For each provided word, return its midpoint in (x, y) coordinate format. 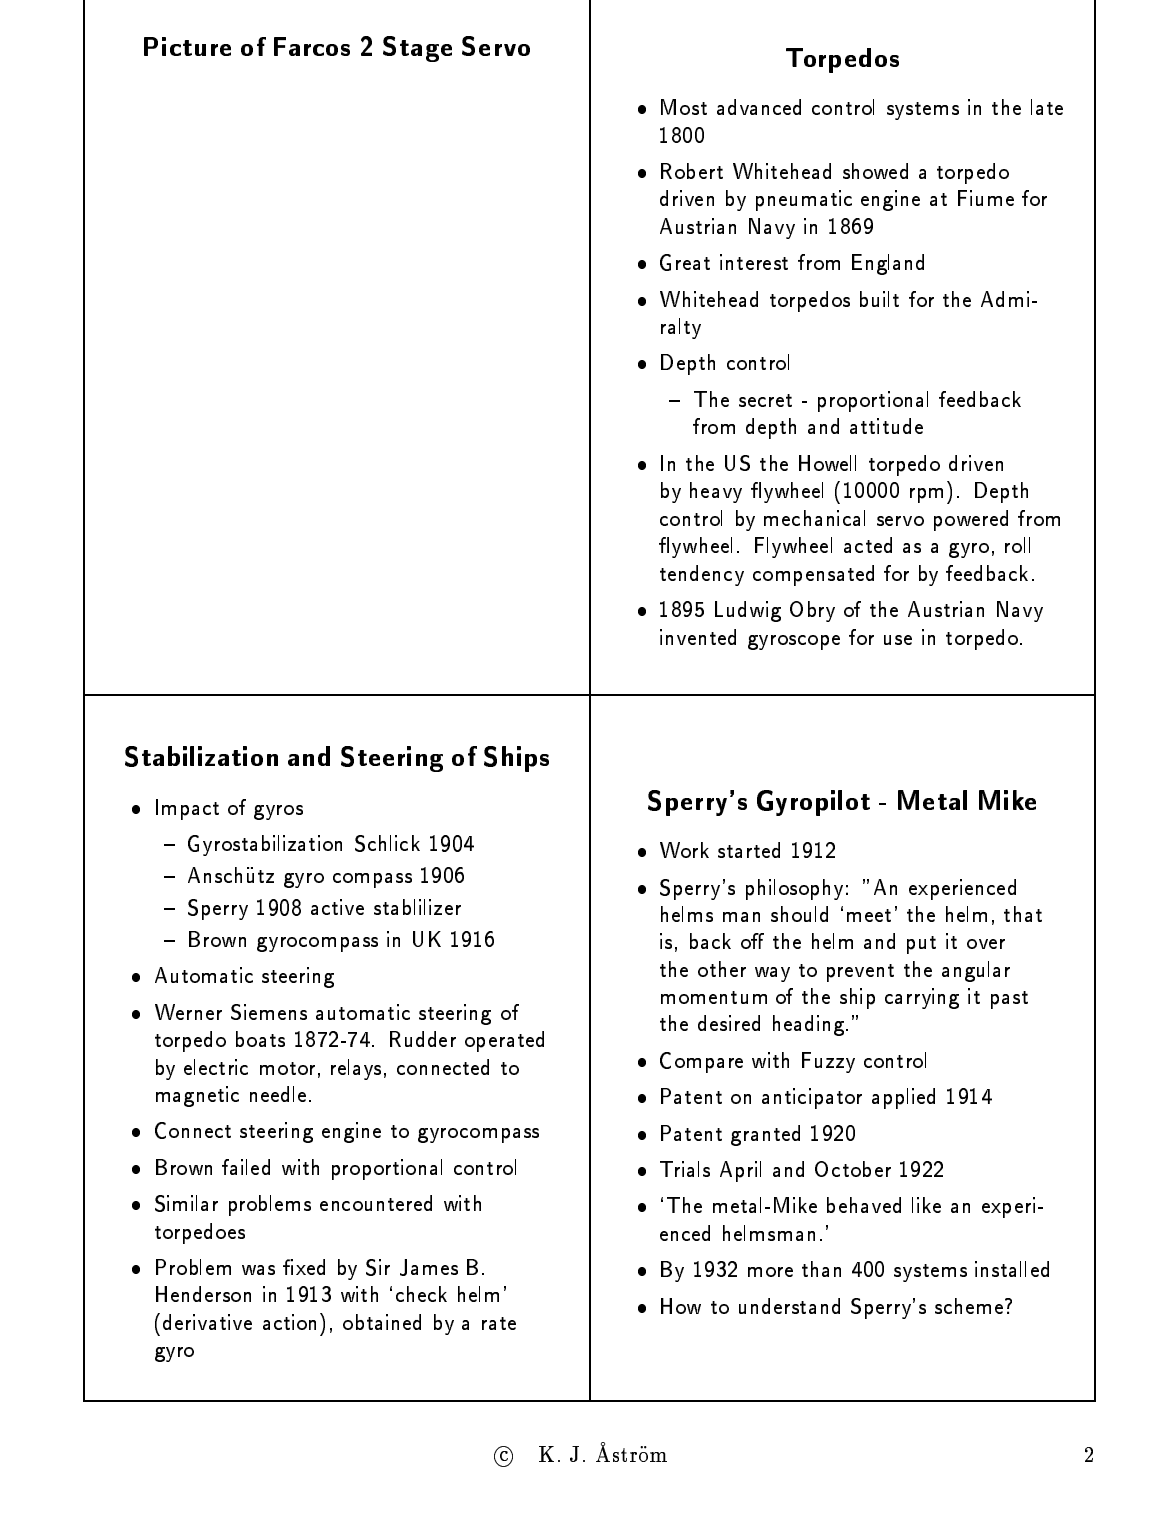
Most (684, 107)
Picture (187, 46)
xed (310, 1267)
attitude (886, 426)
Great (685, 262)
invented (698, 637)
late (1047, 107)
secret (765, 400)
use (898, 640)
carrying (922, 998)
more (770, 1272)
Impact (187, 809)
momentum (714, 997)
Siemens (269, 1012)
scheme (969, 1306)
